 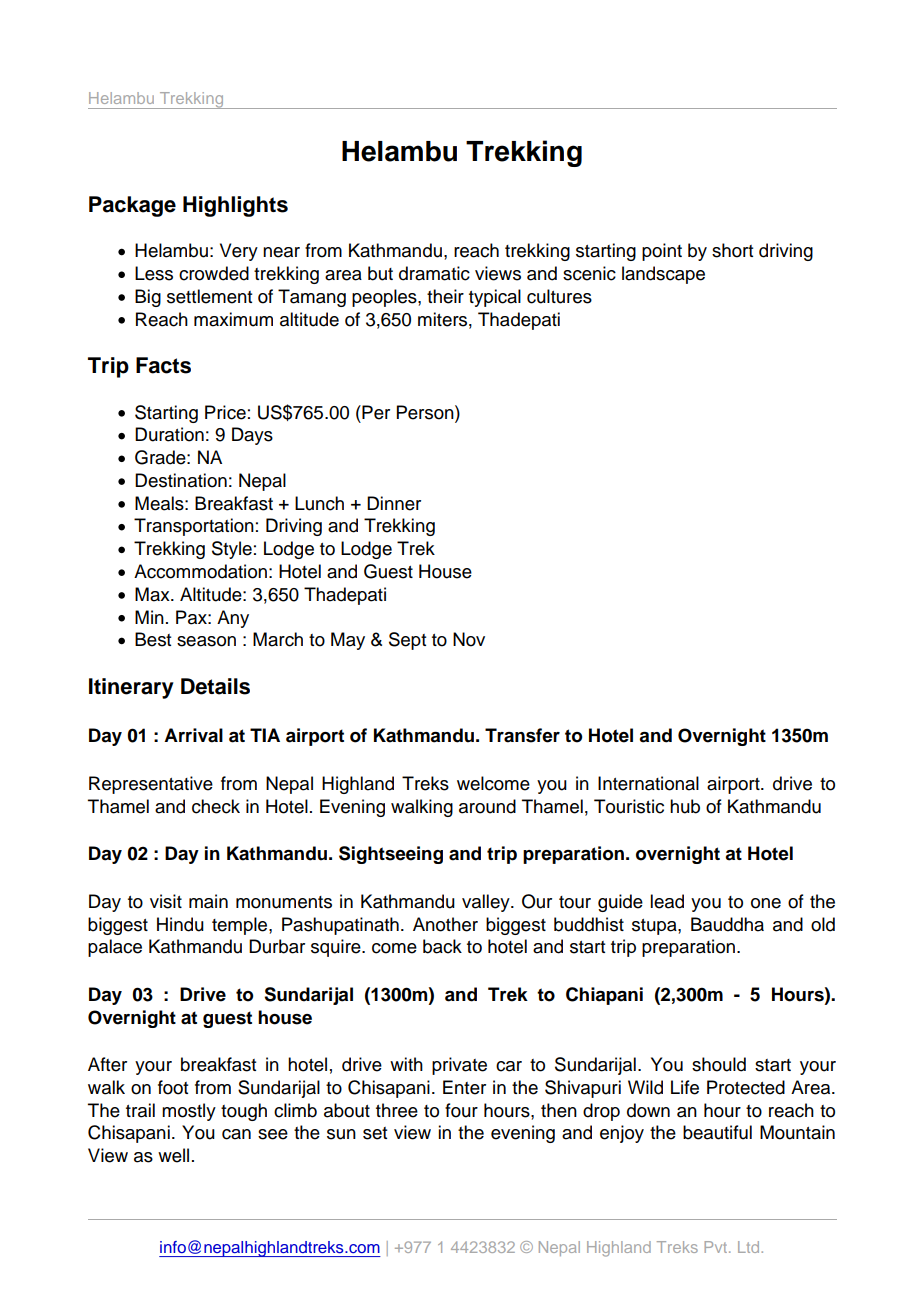 I want to click on dramatic, so click(x=434, y=273).
